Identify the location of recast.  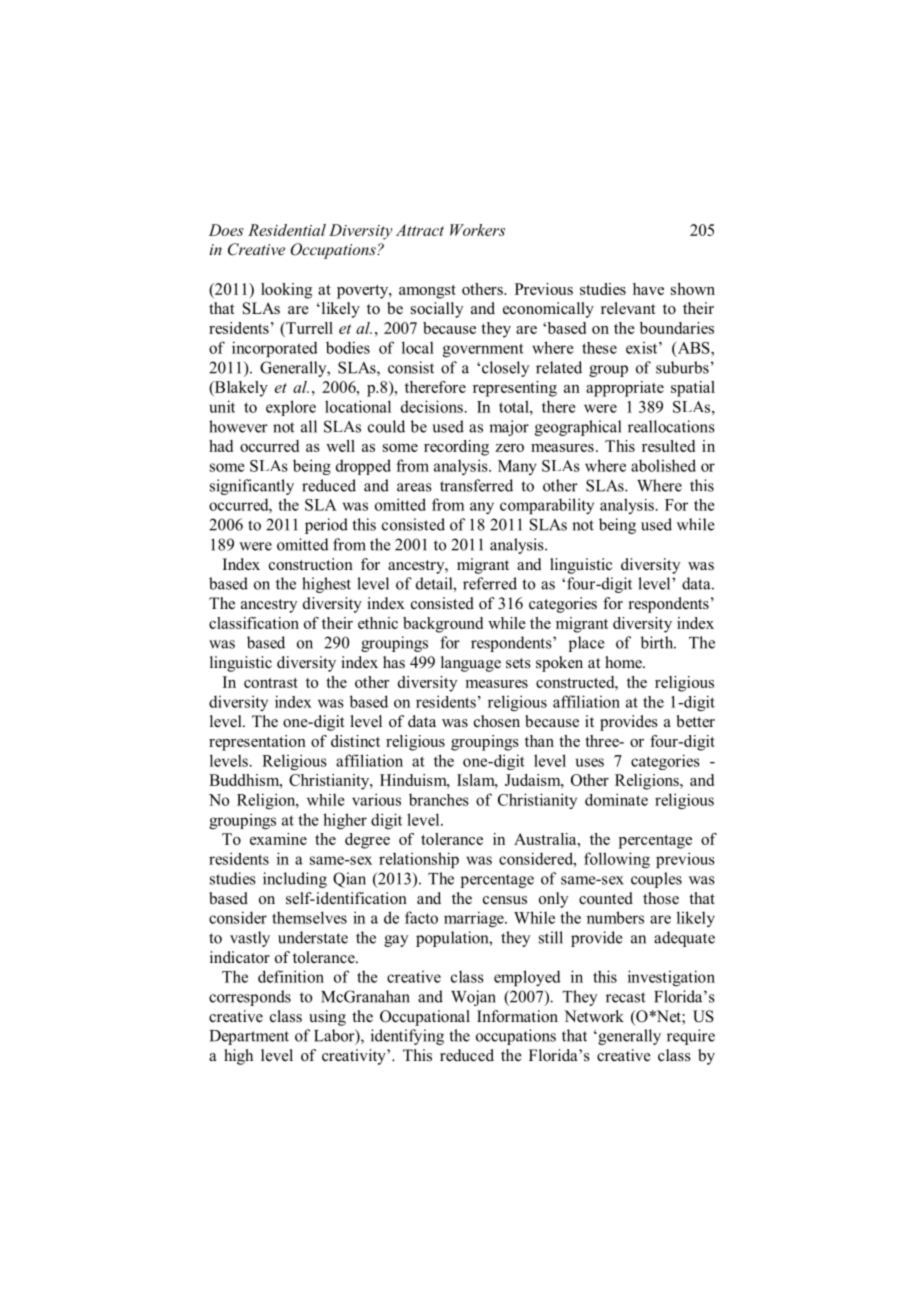
(625, 997).
